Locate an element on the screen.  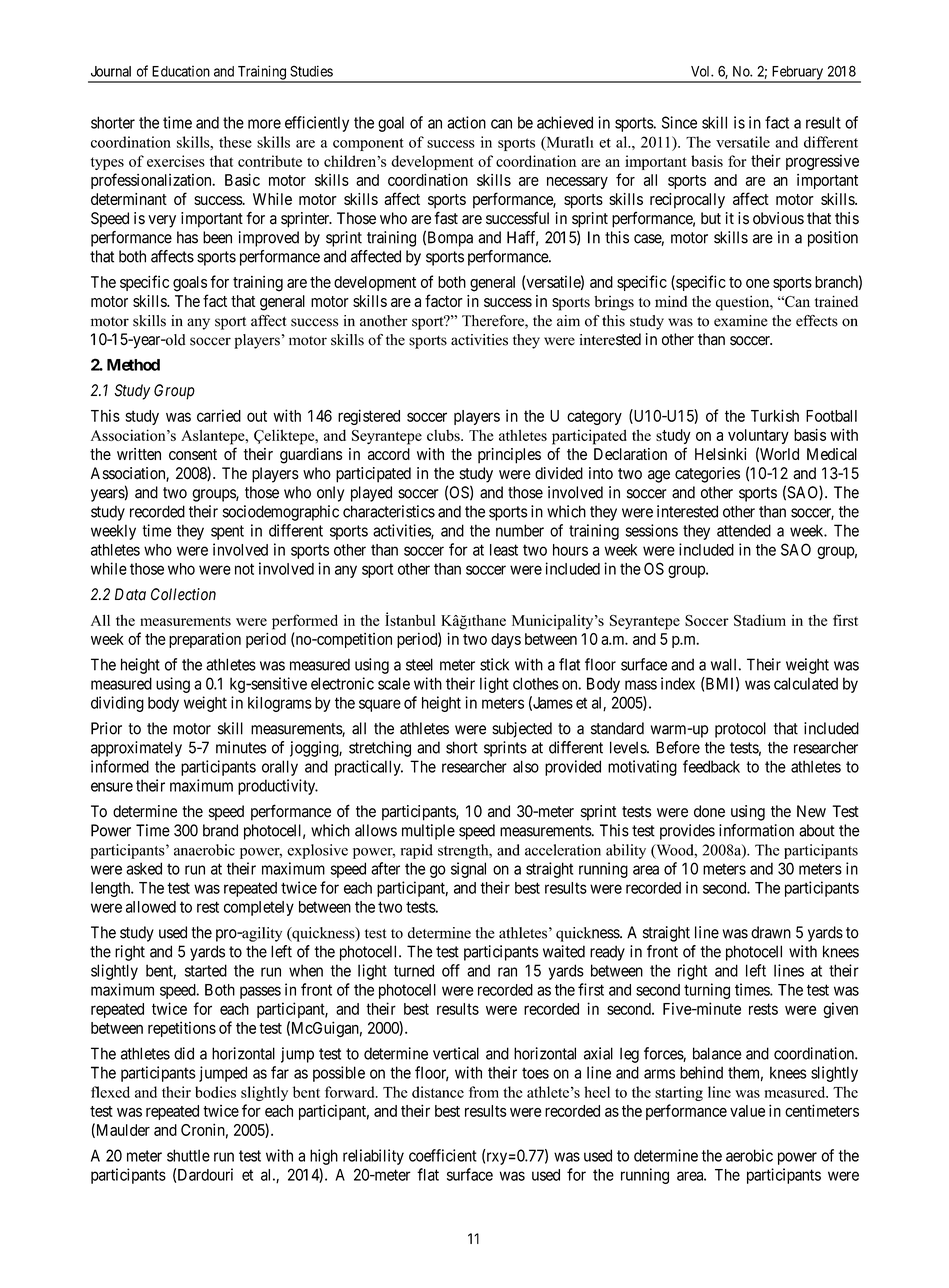
also is located at coordinates (526, 766).
